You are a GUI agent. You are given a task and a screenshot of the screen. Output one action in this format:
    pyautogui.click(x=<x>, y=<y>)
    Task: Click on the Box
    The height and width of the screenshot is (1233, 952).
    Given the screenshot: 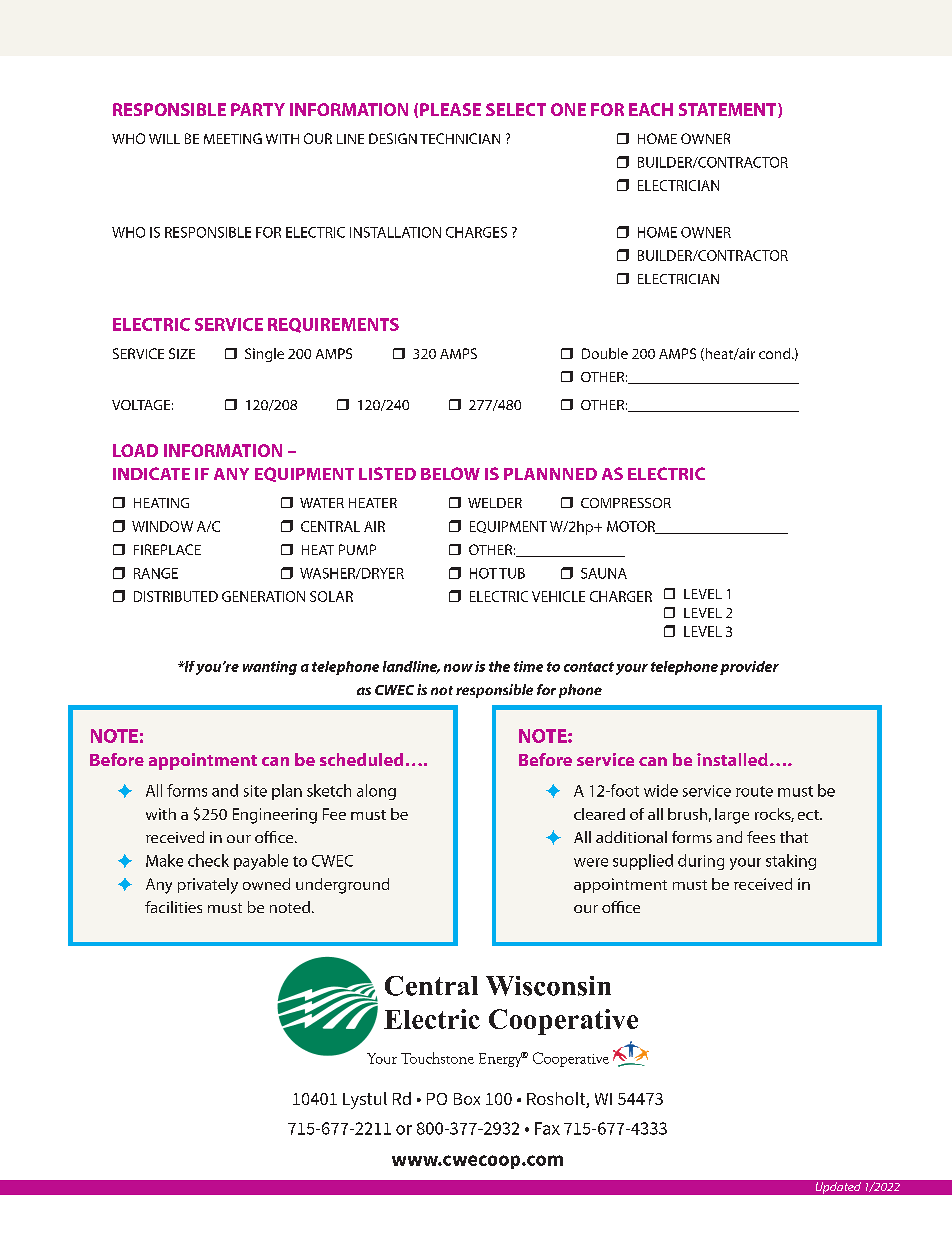 What is the action you would take?
    pyautogui.click(x=467, y=1099)
